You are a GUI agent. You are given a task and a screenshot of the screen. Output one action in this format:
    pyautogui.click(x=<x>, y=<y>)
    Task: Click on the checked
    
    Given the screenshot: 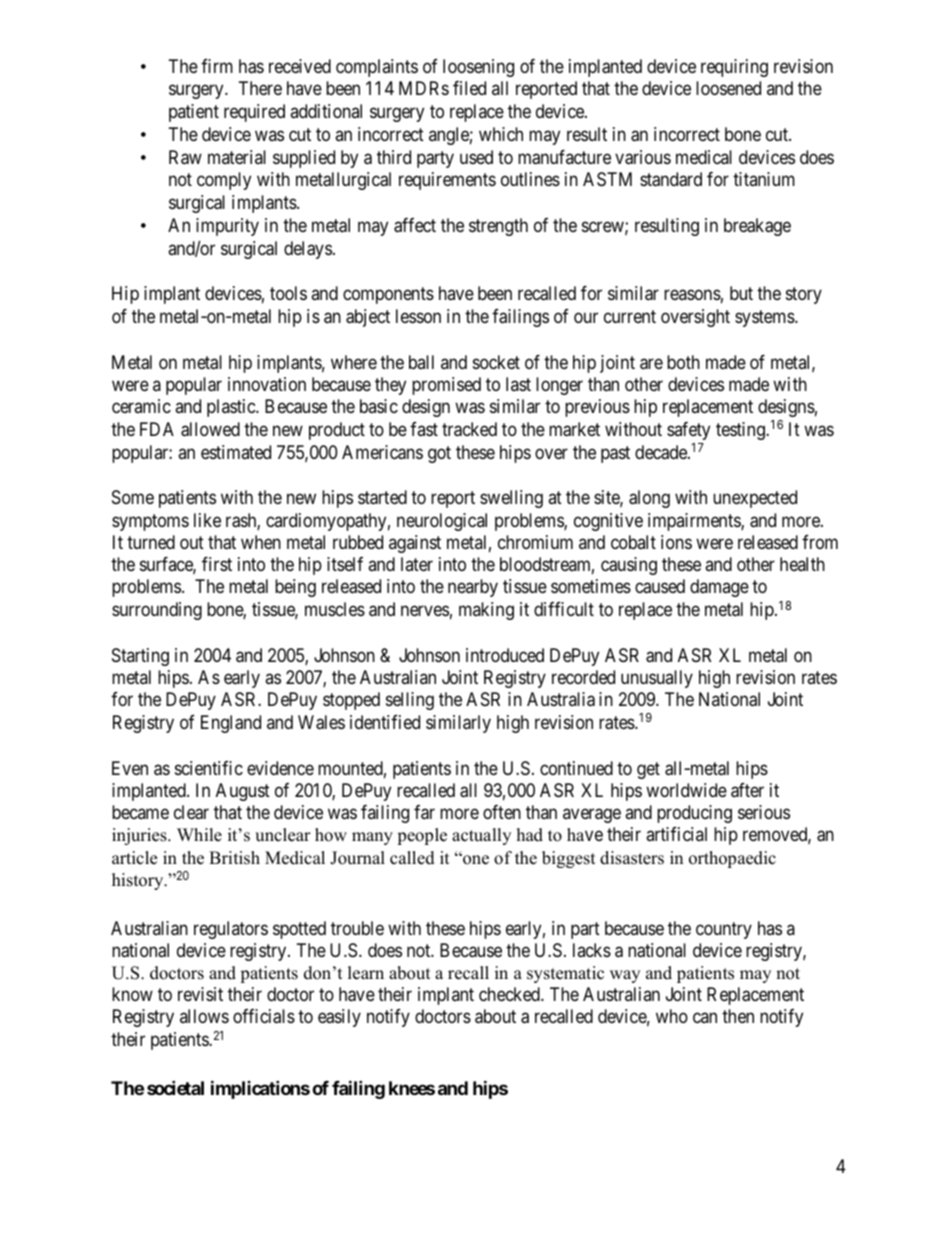 What is the action you would take?
    pyautogui.click(x=510, y=994)
